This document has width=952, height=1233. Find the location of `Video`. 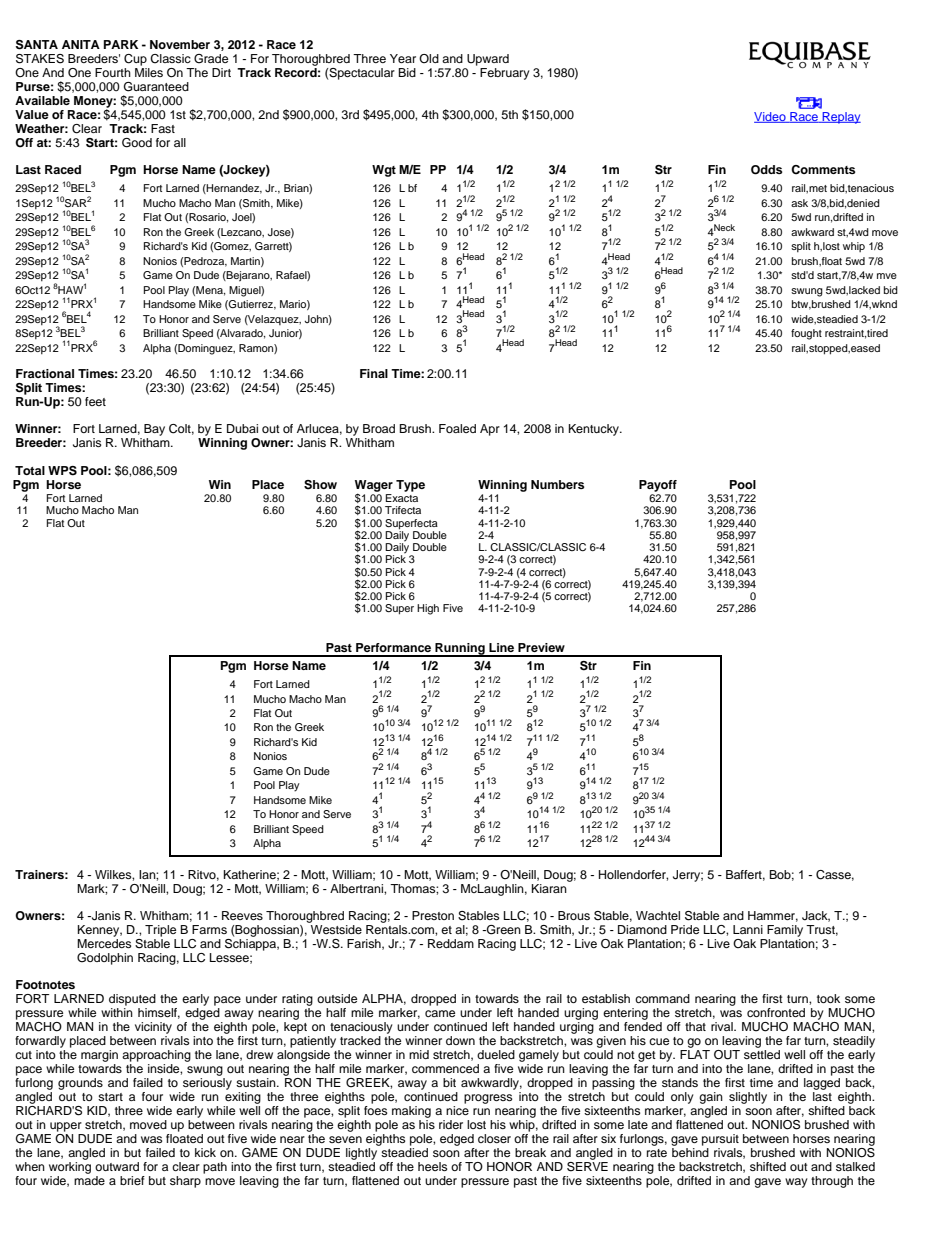

Video is located at coordinates (771, 117).
